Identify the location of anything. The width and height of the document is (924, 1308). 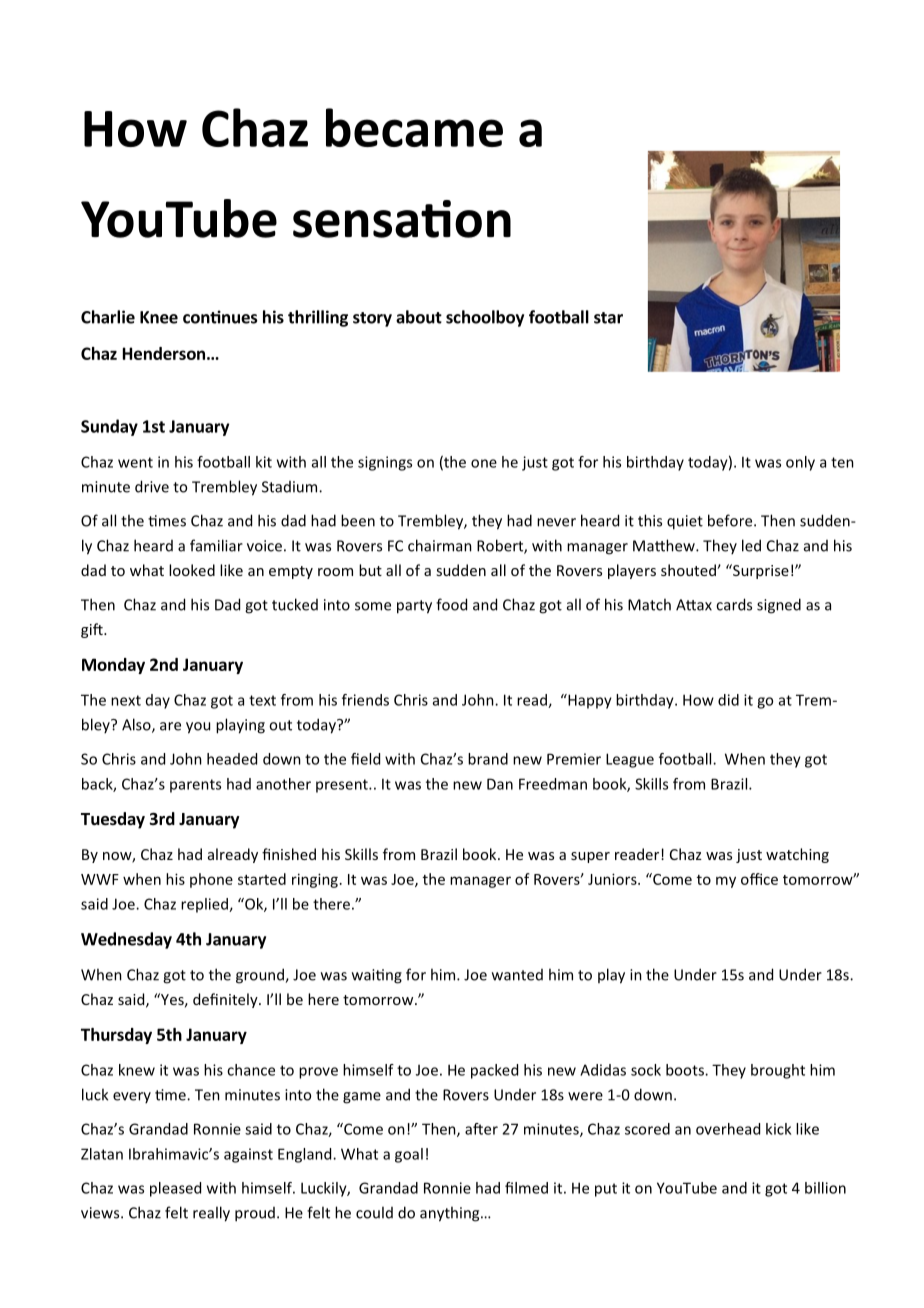
(451, 1214).
